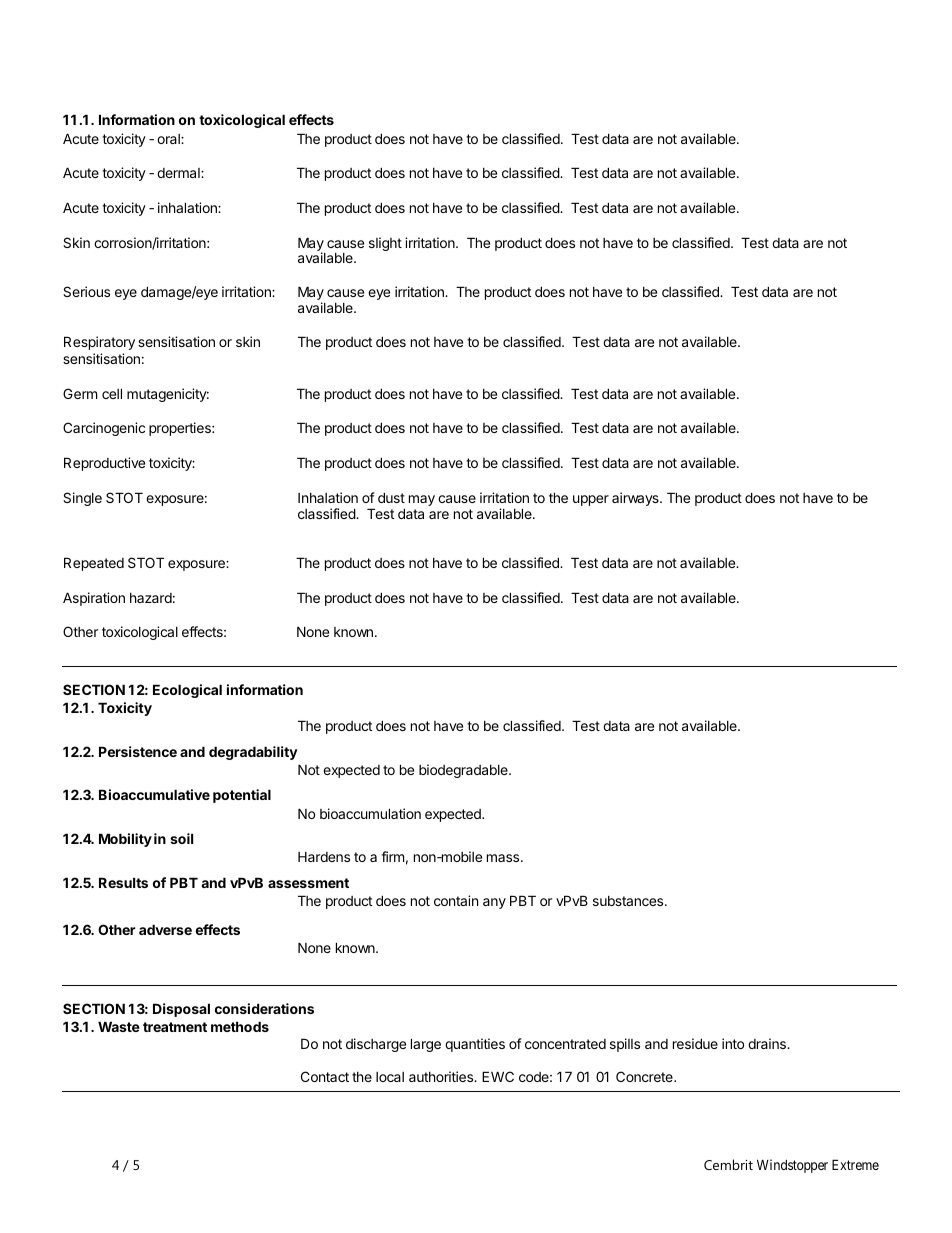 Image resolution: width=952 pixels, height=1233 pixels. Describe the element at coordinates (179, 173) in the document. I see `dermal` at that location.
